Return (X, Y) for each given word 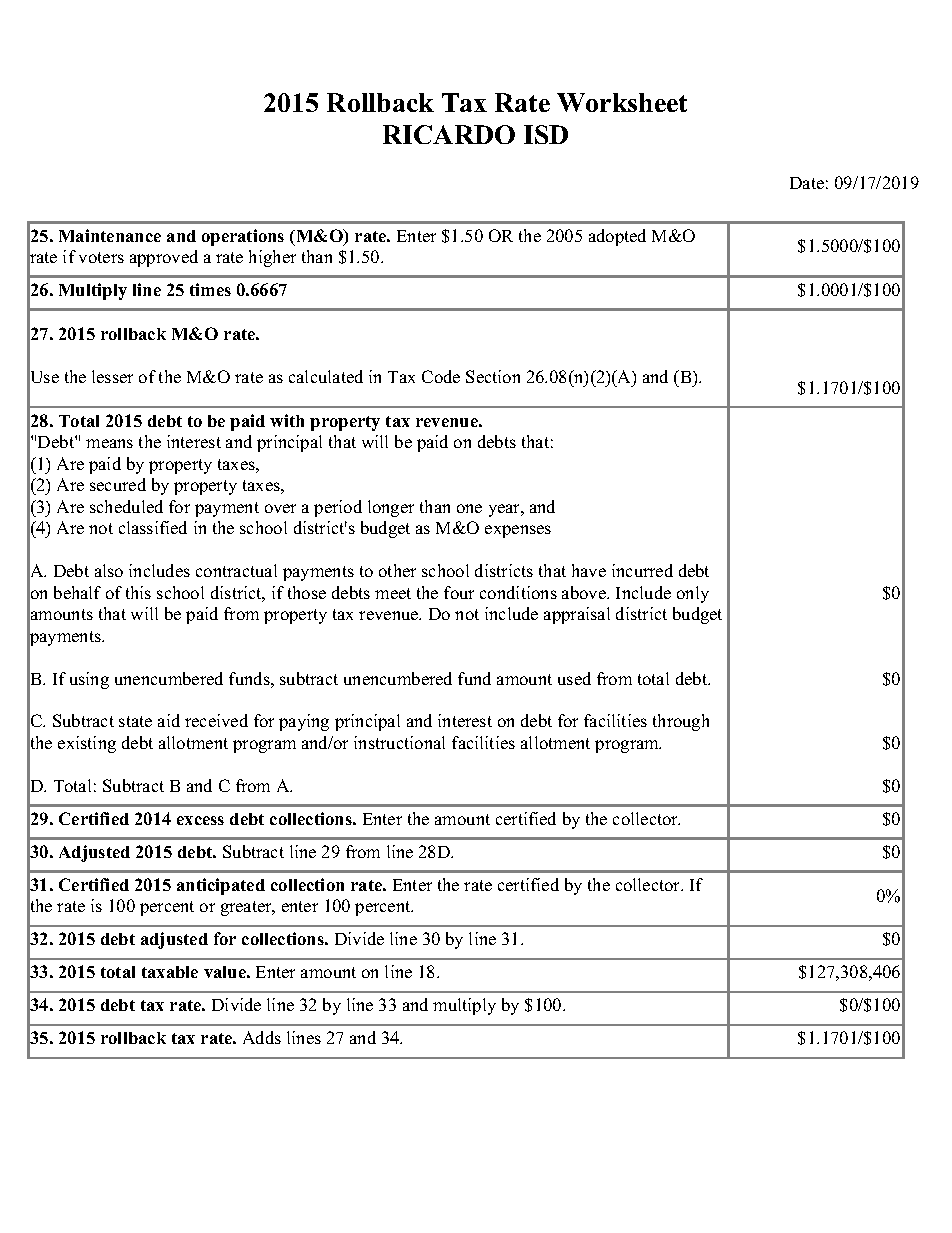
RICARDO (449, 134)
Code (441, 376)
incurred (642, 570)
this (138, 592)
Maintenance (110, 235)
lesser (112, 376)
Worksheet (622, 102)
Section (493, 376)
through (681, 722)
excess (200, 820)
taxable (170, 972)
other (397, 570)
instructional (399, 742)
